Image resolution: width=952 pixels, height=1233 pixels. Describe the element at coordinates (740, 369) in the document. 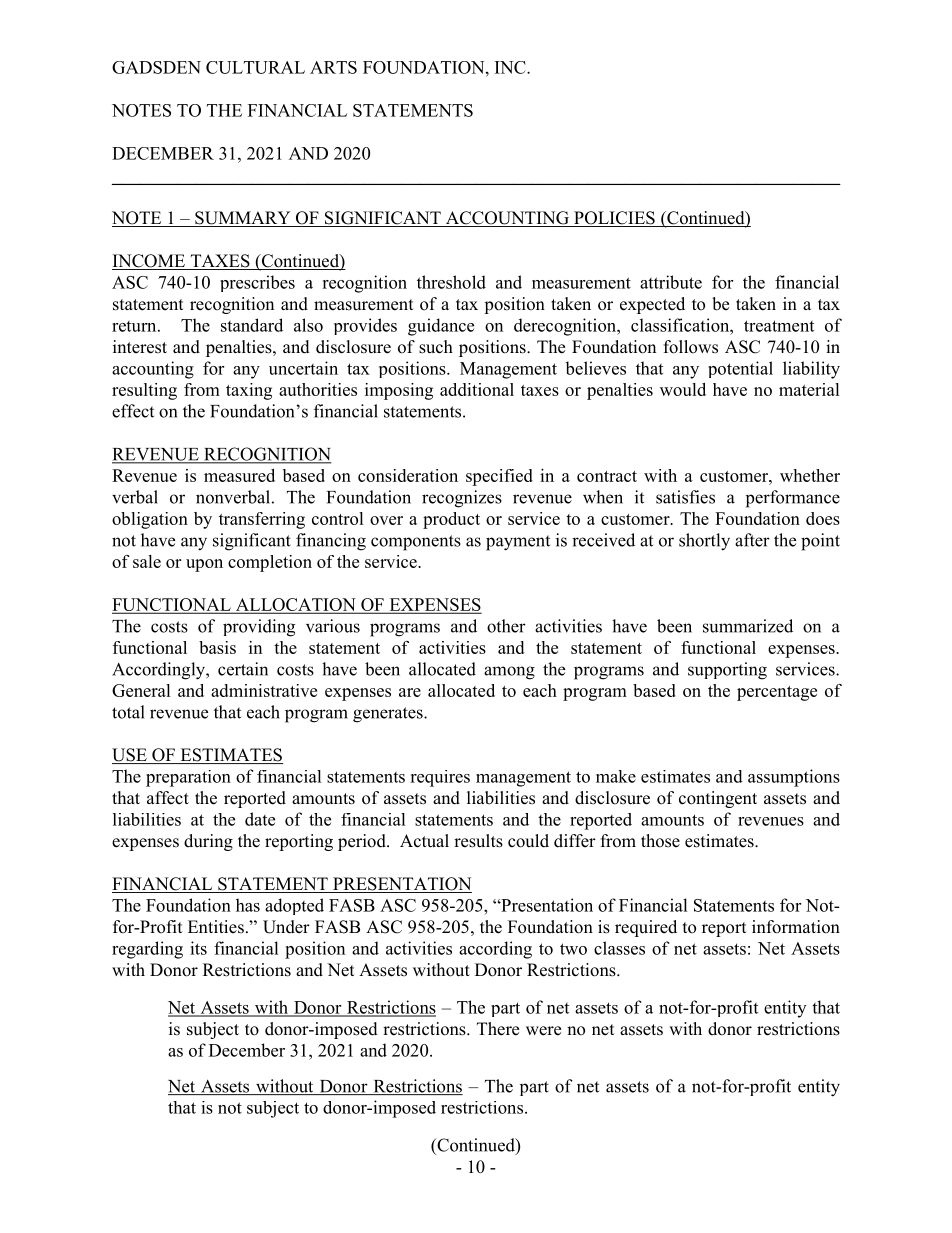

I see `potential` at that location.
